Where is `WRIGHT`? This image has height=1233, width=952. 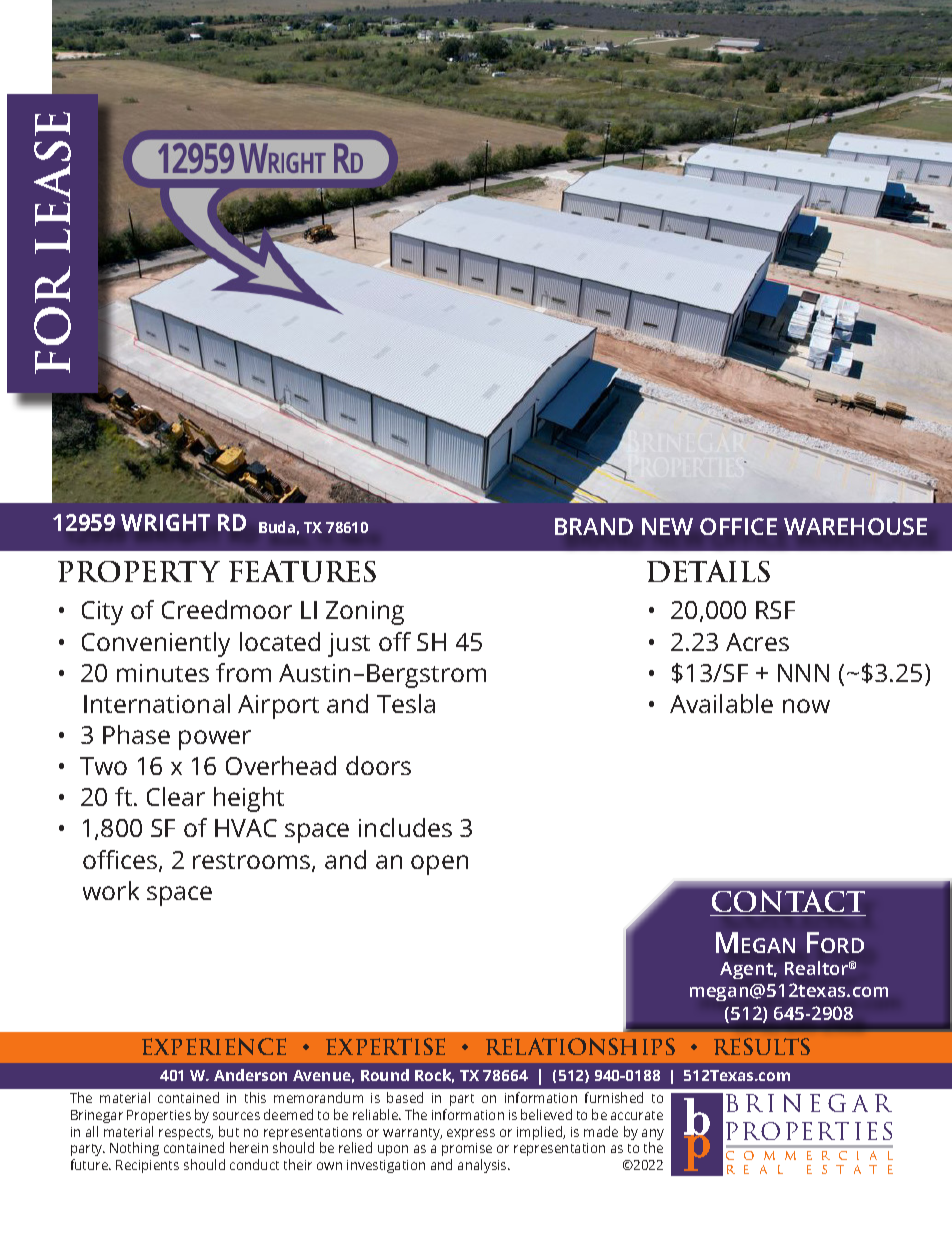 WRIGHT is located at coordinates (165, 522).
